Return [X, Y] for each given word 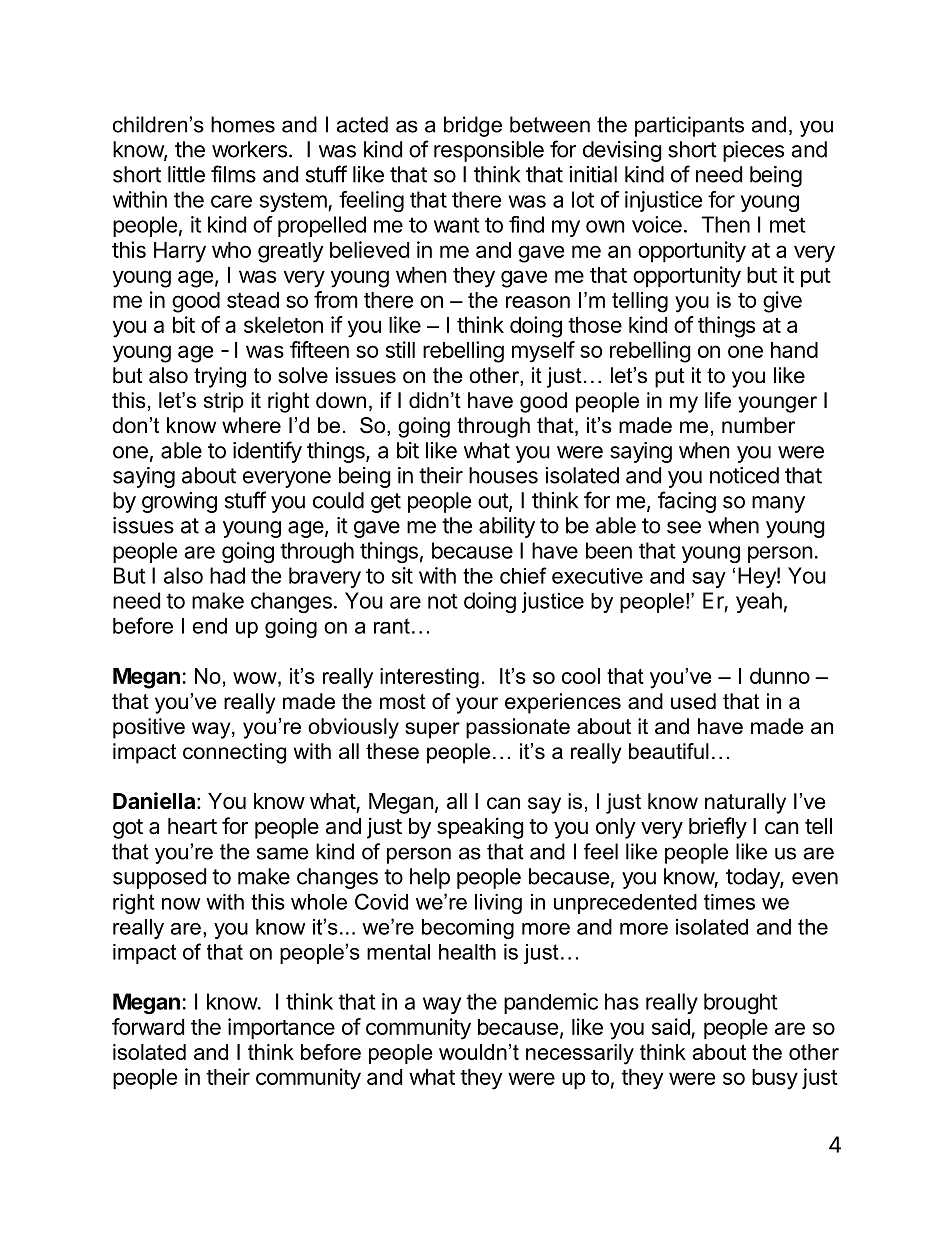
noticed [744, 475]
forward [148, 1026]
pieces [753, 151]
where [251, 425]
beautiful [669, 751]
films [233, 174]
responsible [489, 151]
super [432, 730]
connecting [234, 753]
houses [503, 475]
